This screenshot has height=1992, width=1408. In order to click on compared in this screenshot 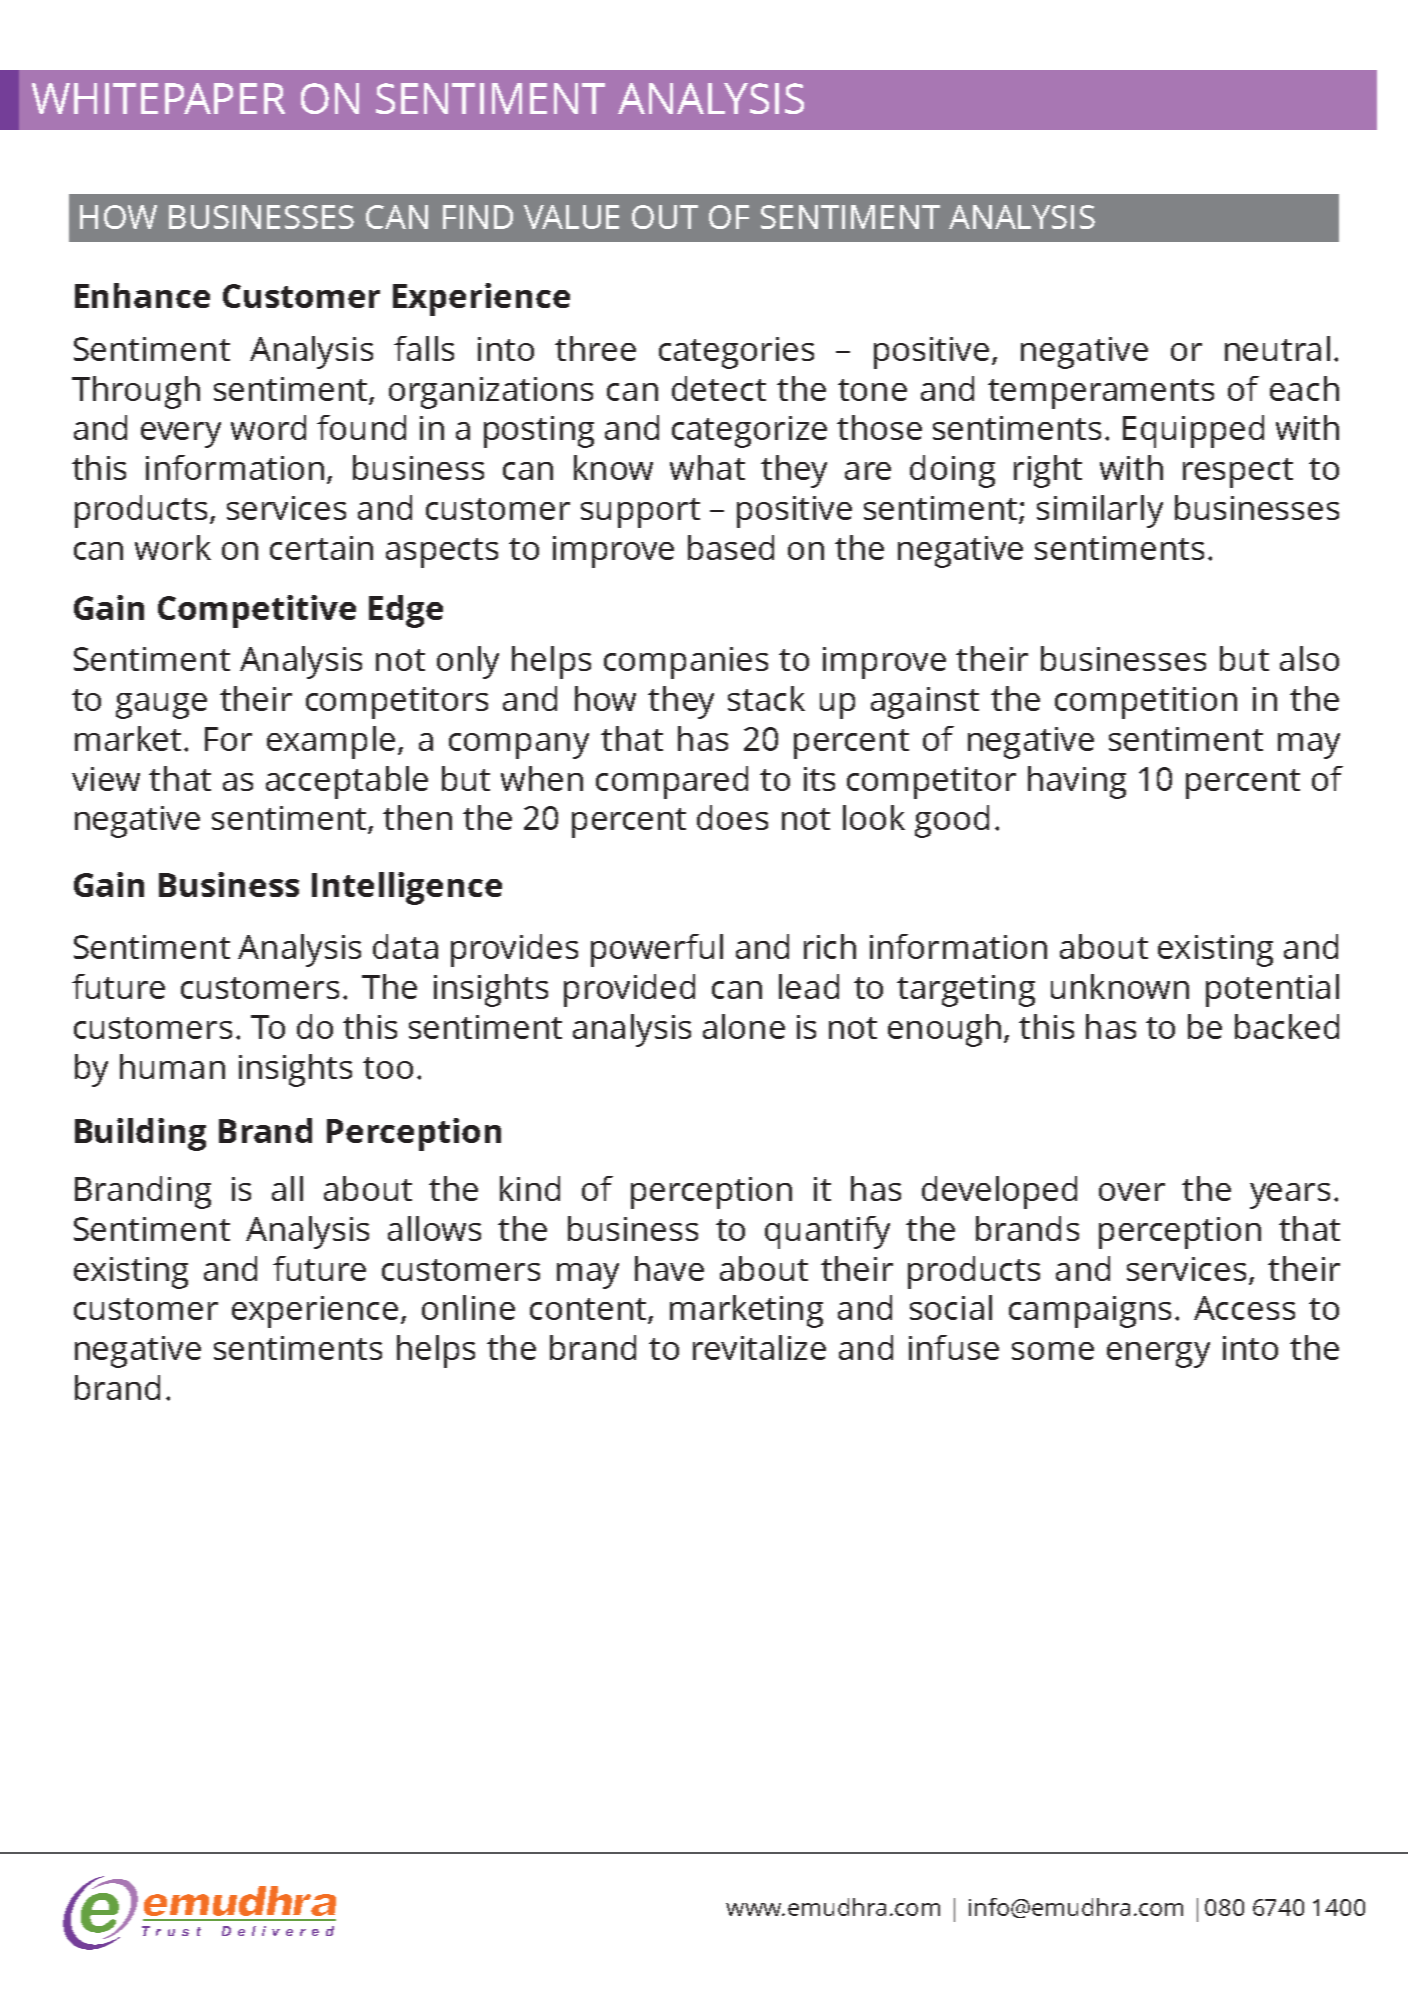, I will do `click(672, 782)`.
